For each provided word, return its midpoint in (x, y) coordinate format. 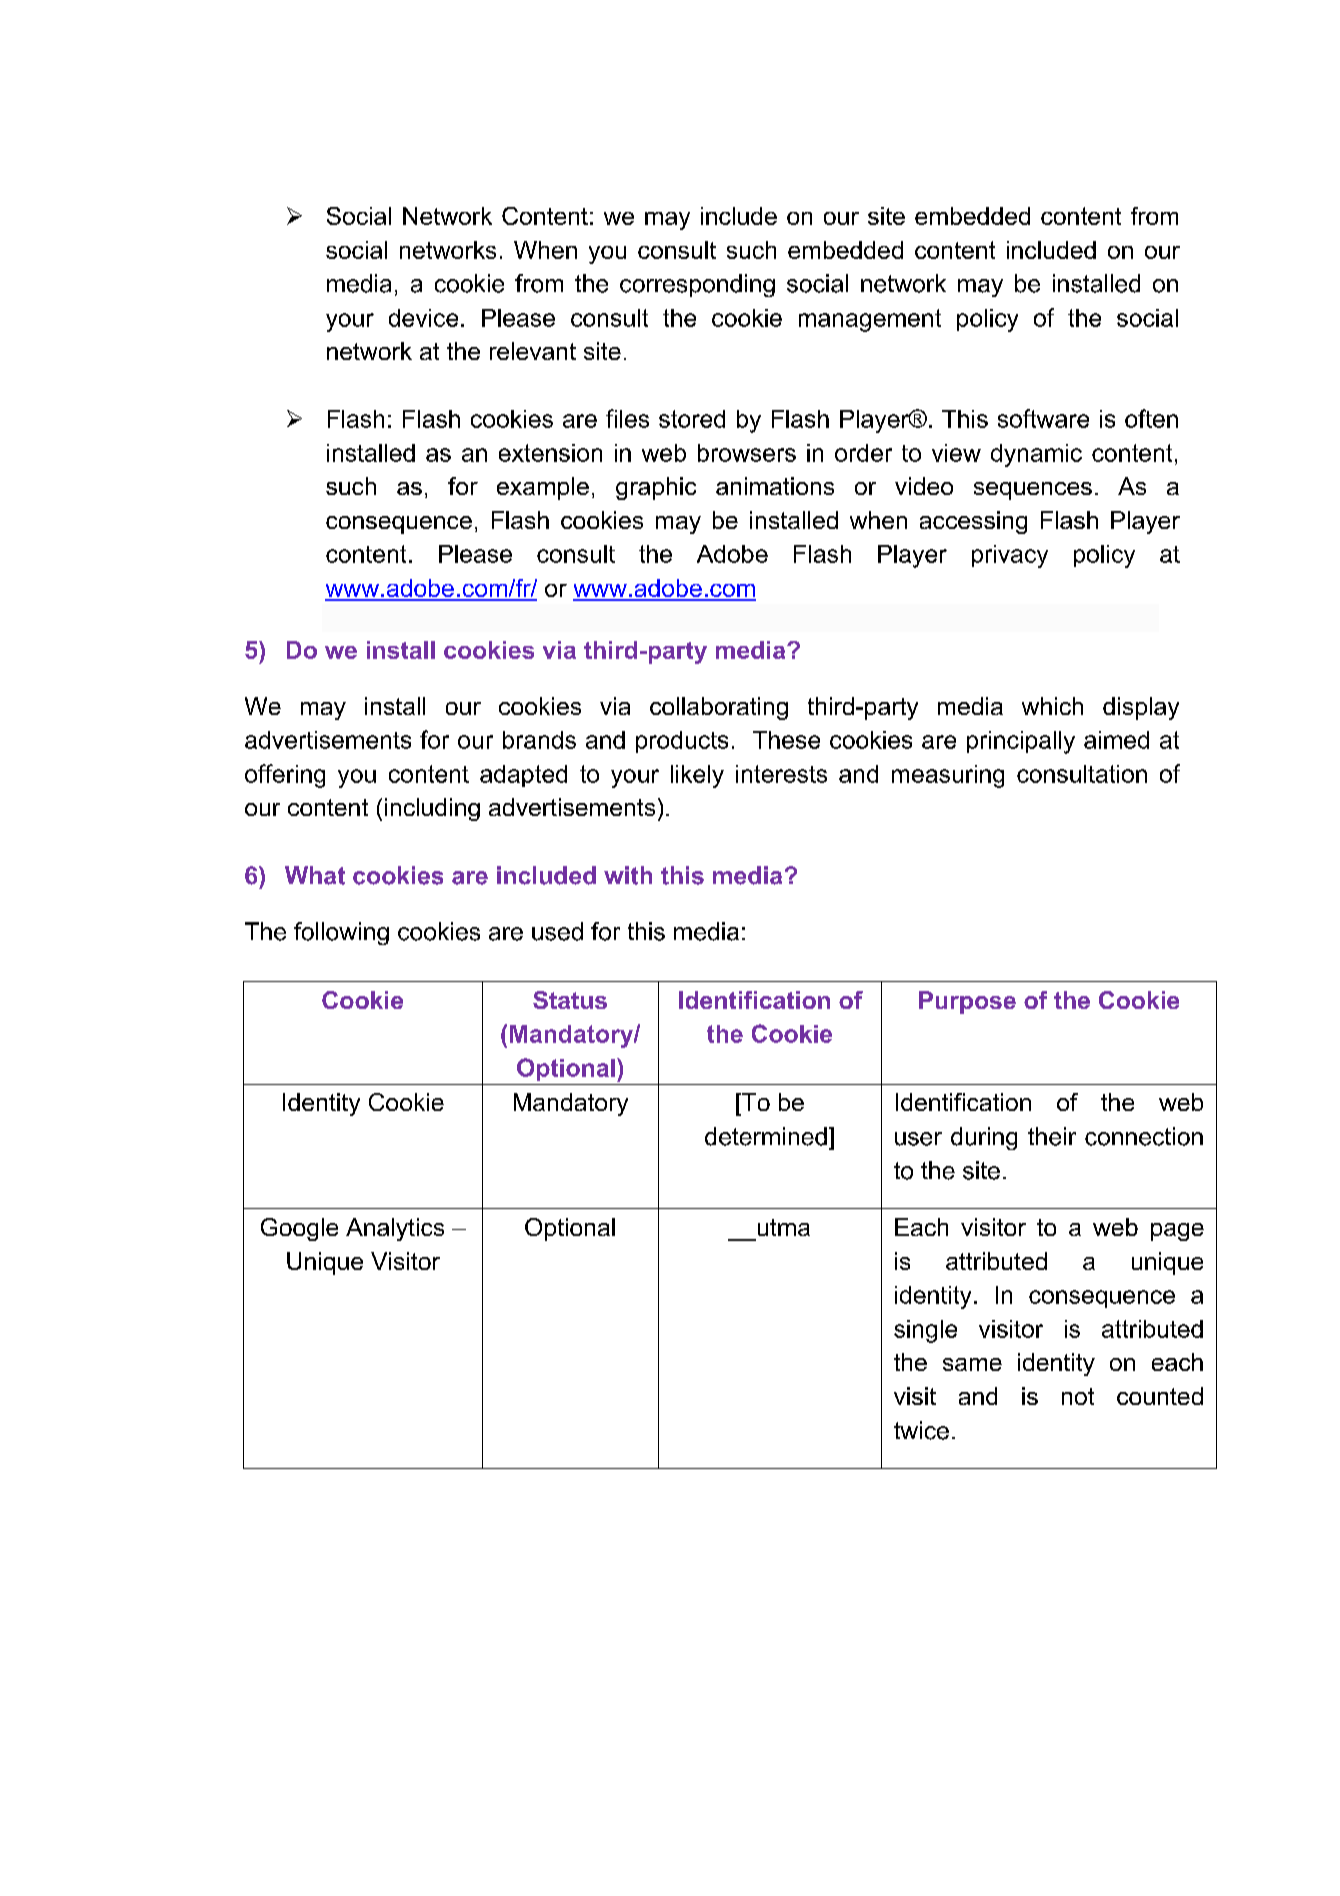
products (682, 742)
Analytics (395, 1229)
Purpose (967, 1002)
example (543, 488)
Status (570, 1000)
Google (299, 1229)
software (1043, 418)
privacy (1010, 556)
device (423, 318)
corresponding (697, 285)
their (1052, 1136)
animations (775, 486)
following (341, 933)
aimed (1116, 740)
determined (766, 1136)
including (432, 809)
